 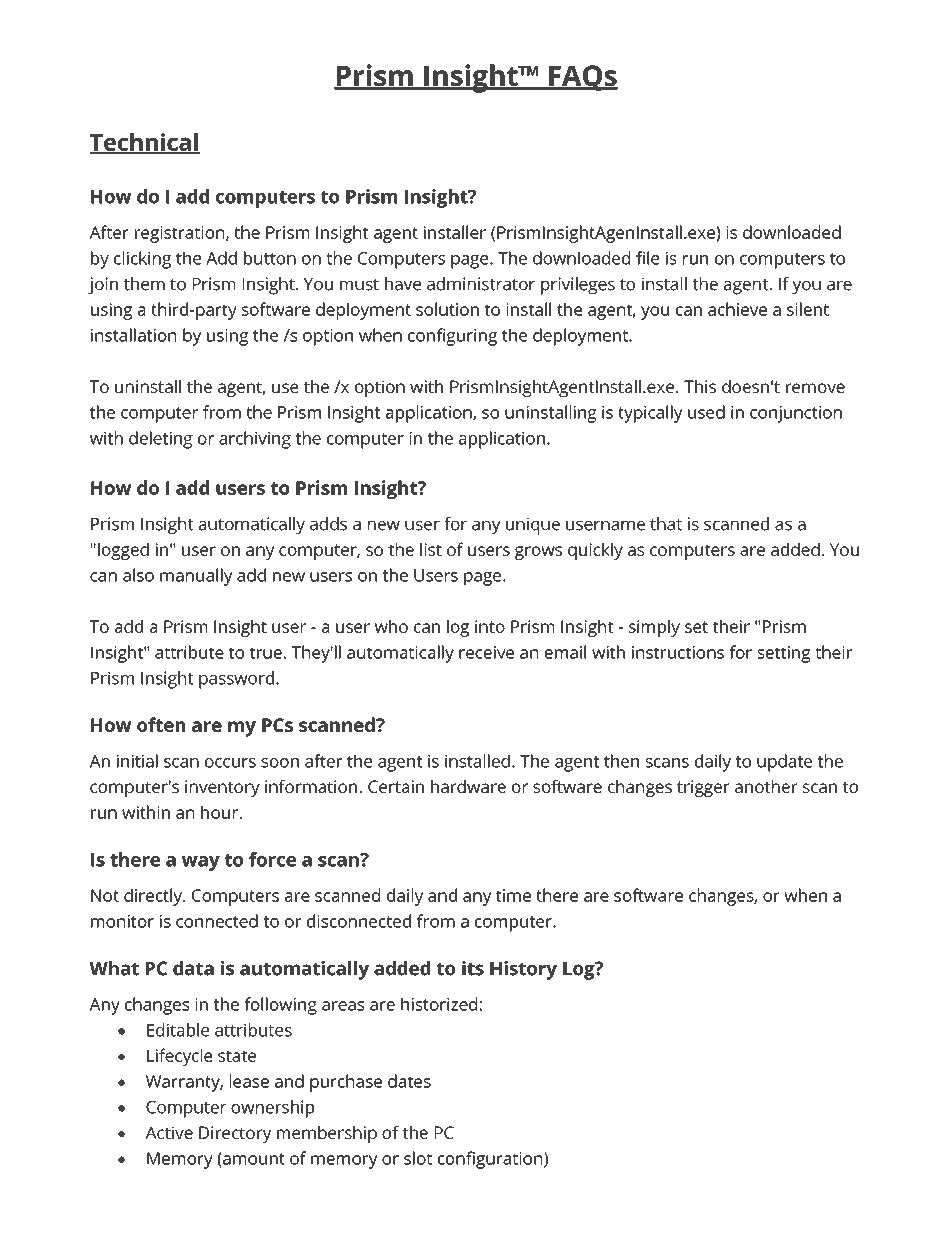 I want to click on receive, so click(x=486, y=652).
